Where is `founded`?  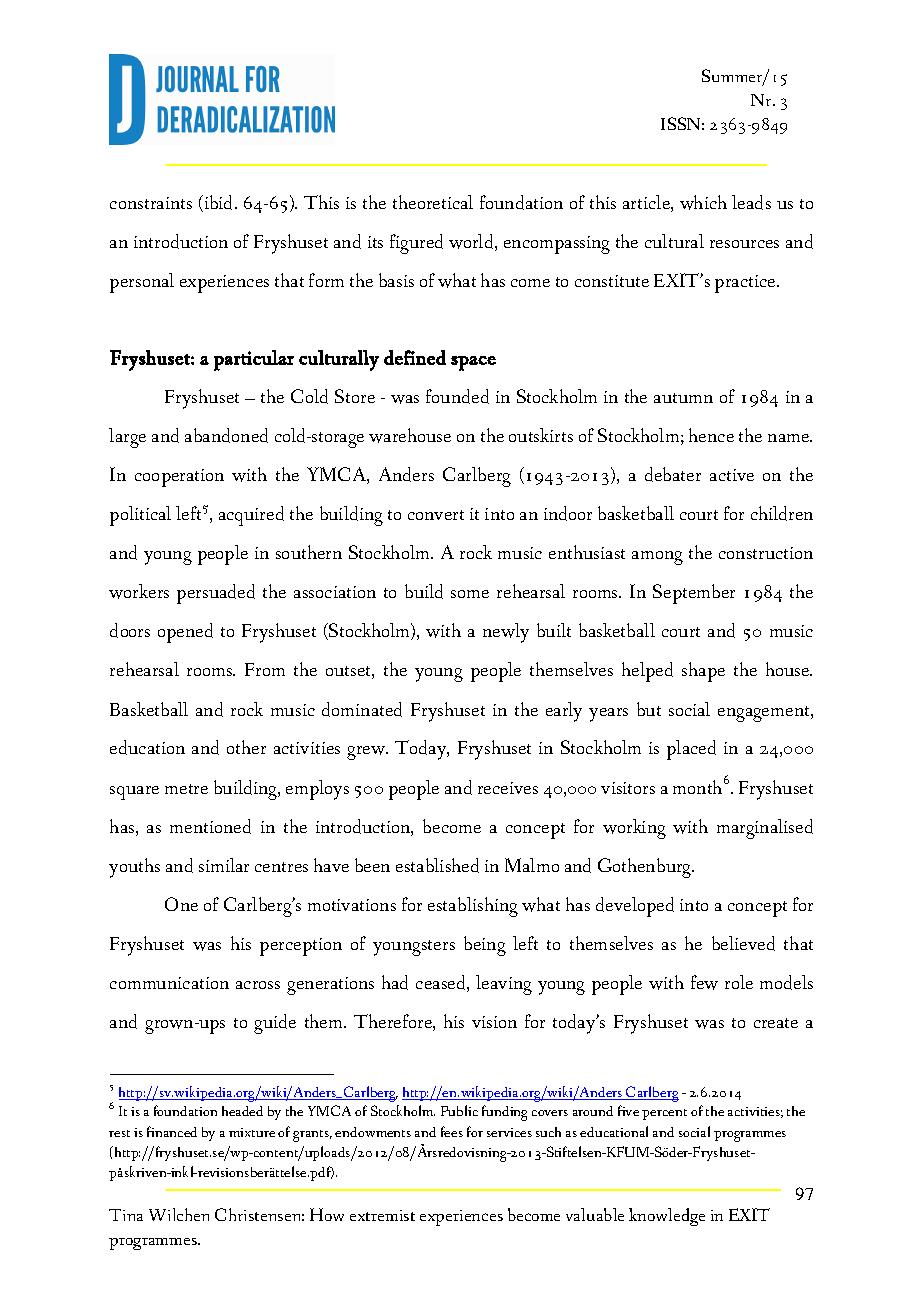
founded is located at coordinates (457, 396).
